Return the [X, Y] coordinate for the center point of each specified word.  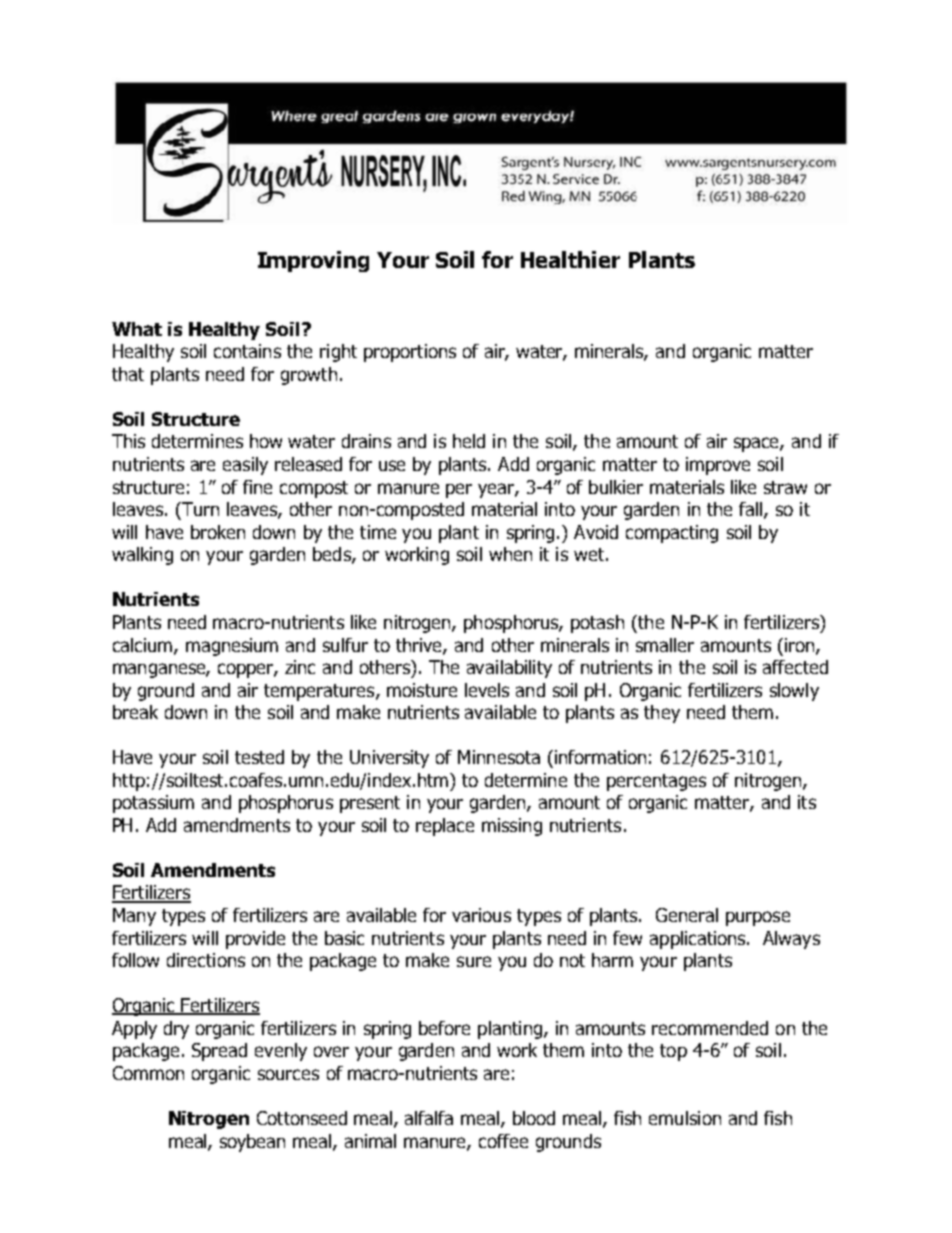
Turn [199, 509]
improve [718, 466]
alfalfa [429, 1118]
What [137, 329]
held [469, 441]
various [481, 915]
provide [255, 940]
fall [752, 510]
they [662, 714]
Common [148, 1073]
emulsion [685, 1118]
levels [487, 690]
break [135, 712]
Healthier [570, 259]
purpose [758, 918]
